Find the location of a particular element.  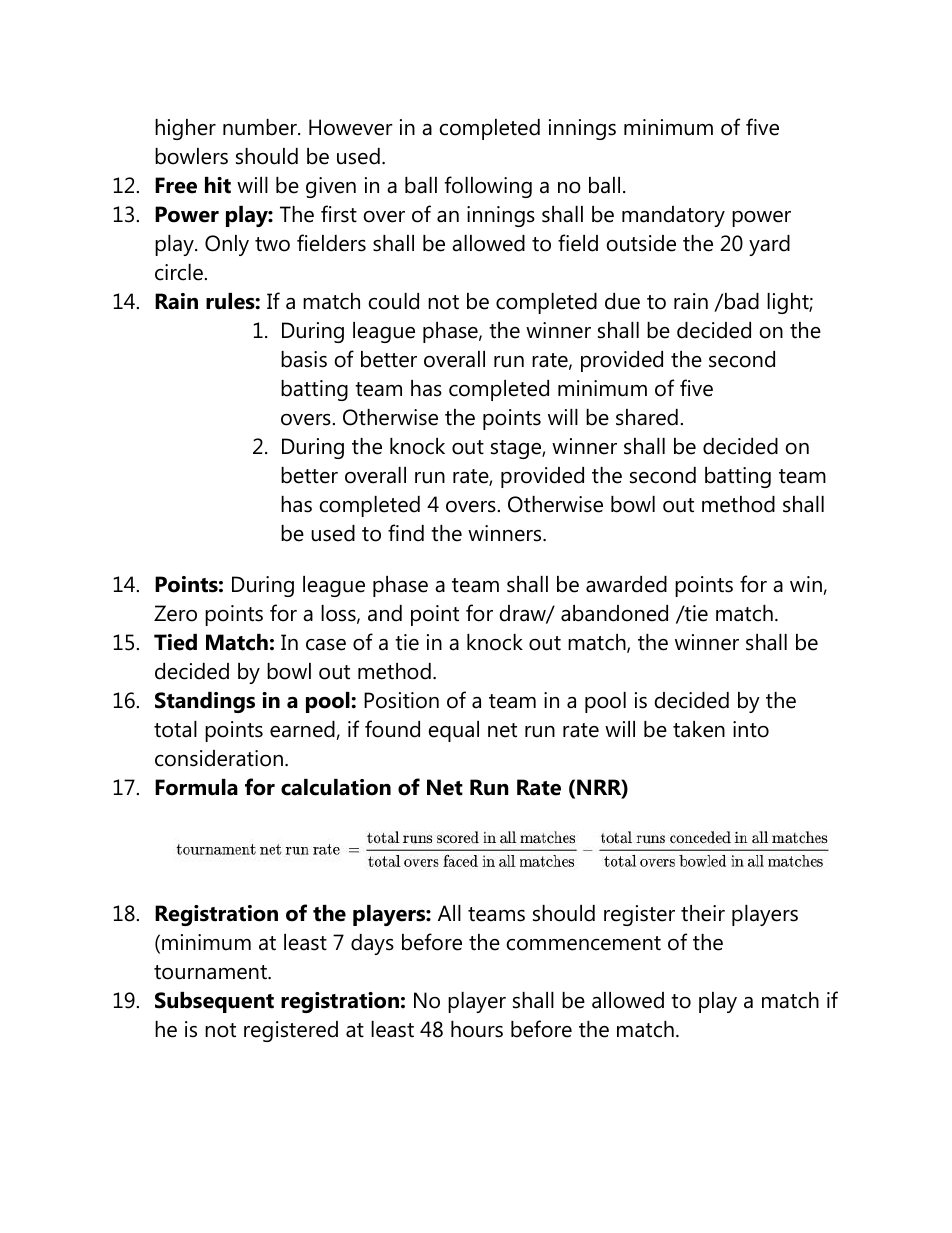

hours is located at coordinates (477, 1029).
